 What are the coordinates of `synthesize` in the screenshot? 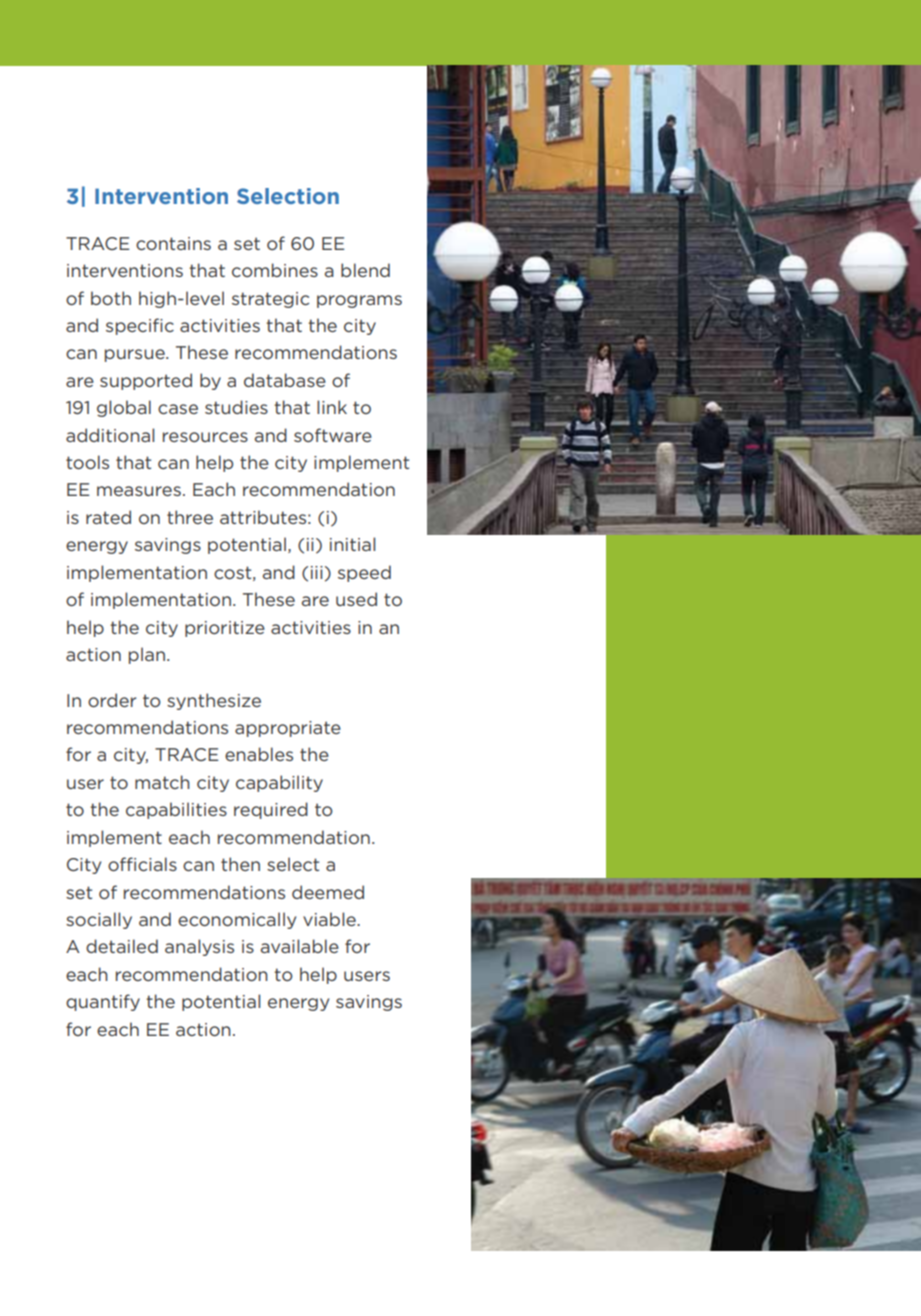 It's located at (214, 701).
